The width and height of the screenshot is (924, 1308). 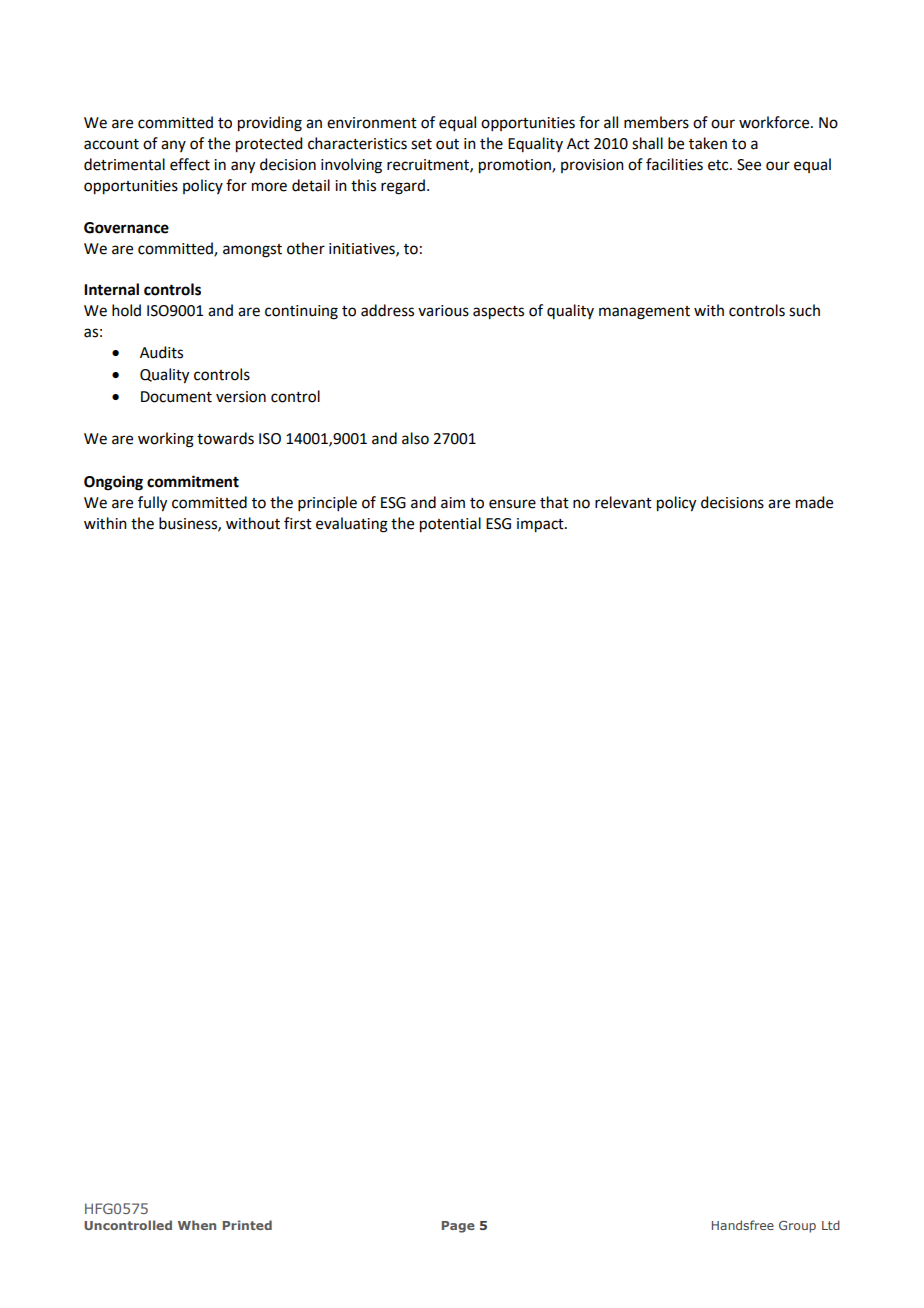 What do you see at coordinates (623, 502) in the screenshot?
I see `relevant` at bounding box center [623, 502].
